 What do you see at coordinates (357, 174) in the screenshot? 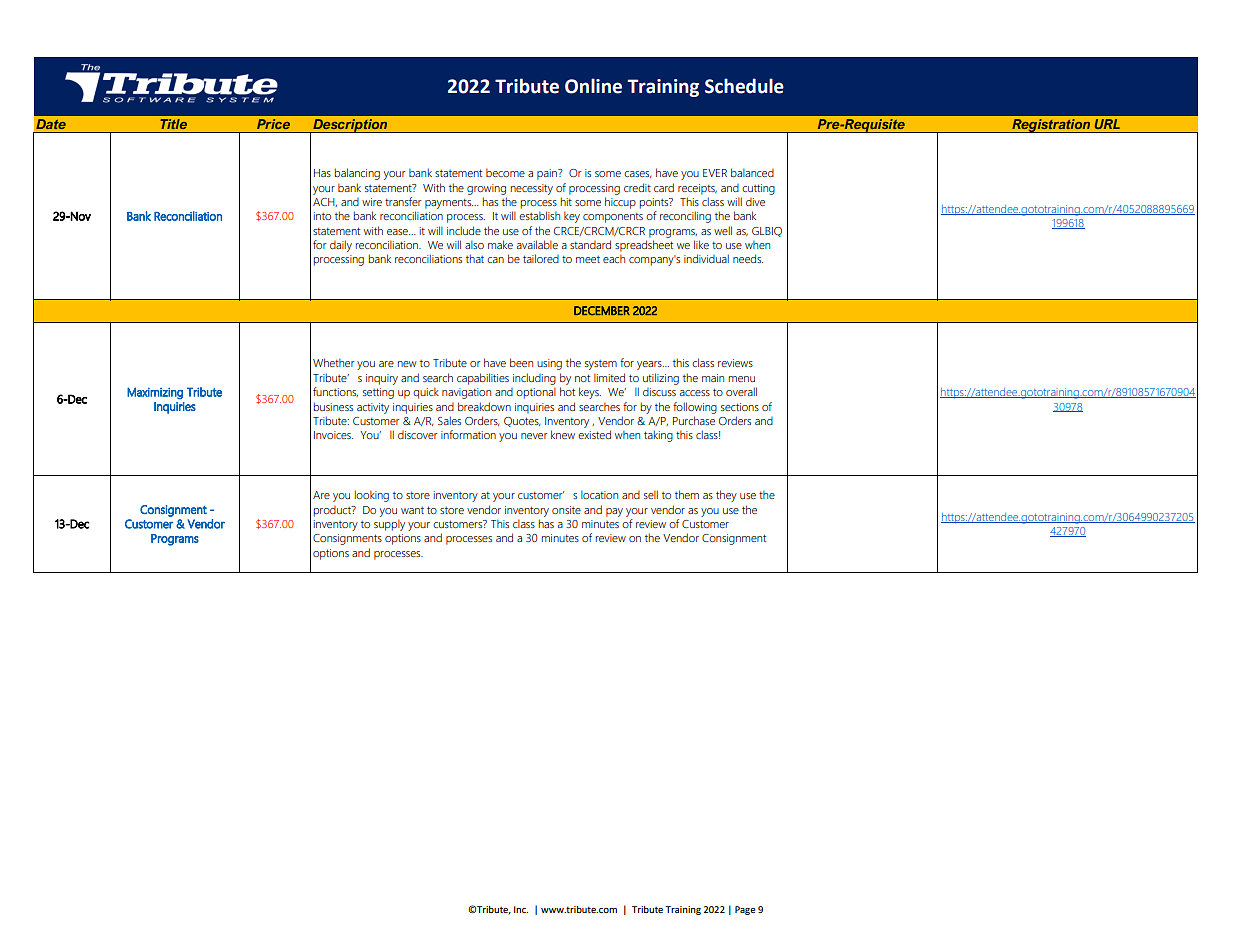
I see `balancing` at bounding box center [357, 174].
